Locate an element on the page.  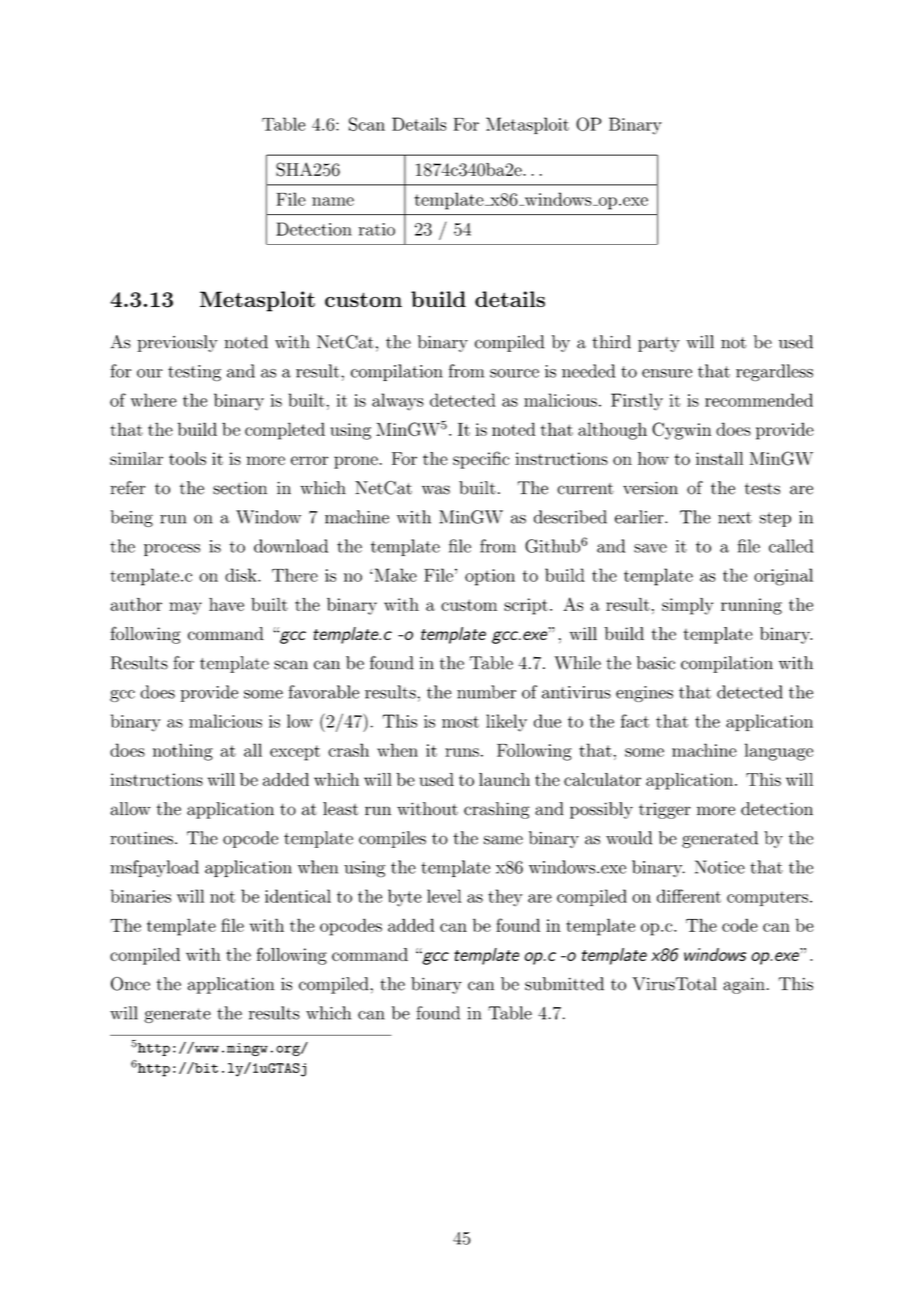
Once is located at coordinates (130, 984).
